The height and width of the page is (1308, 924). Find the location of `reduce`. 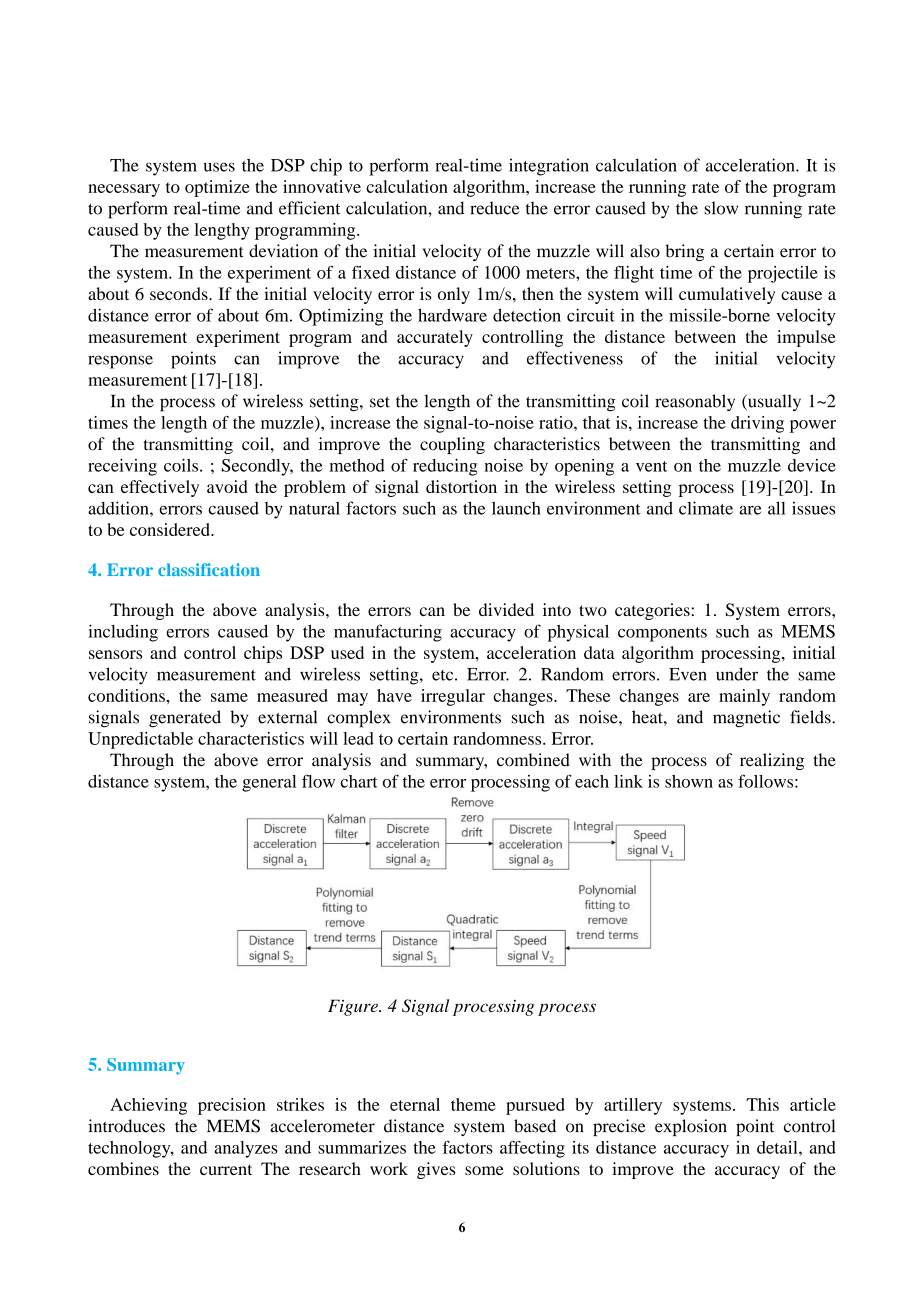

reduce is located at coordinates (495, 208).
